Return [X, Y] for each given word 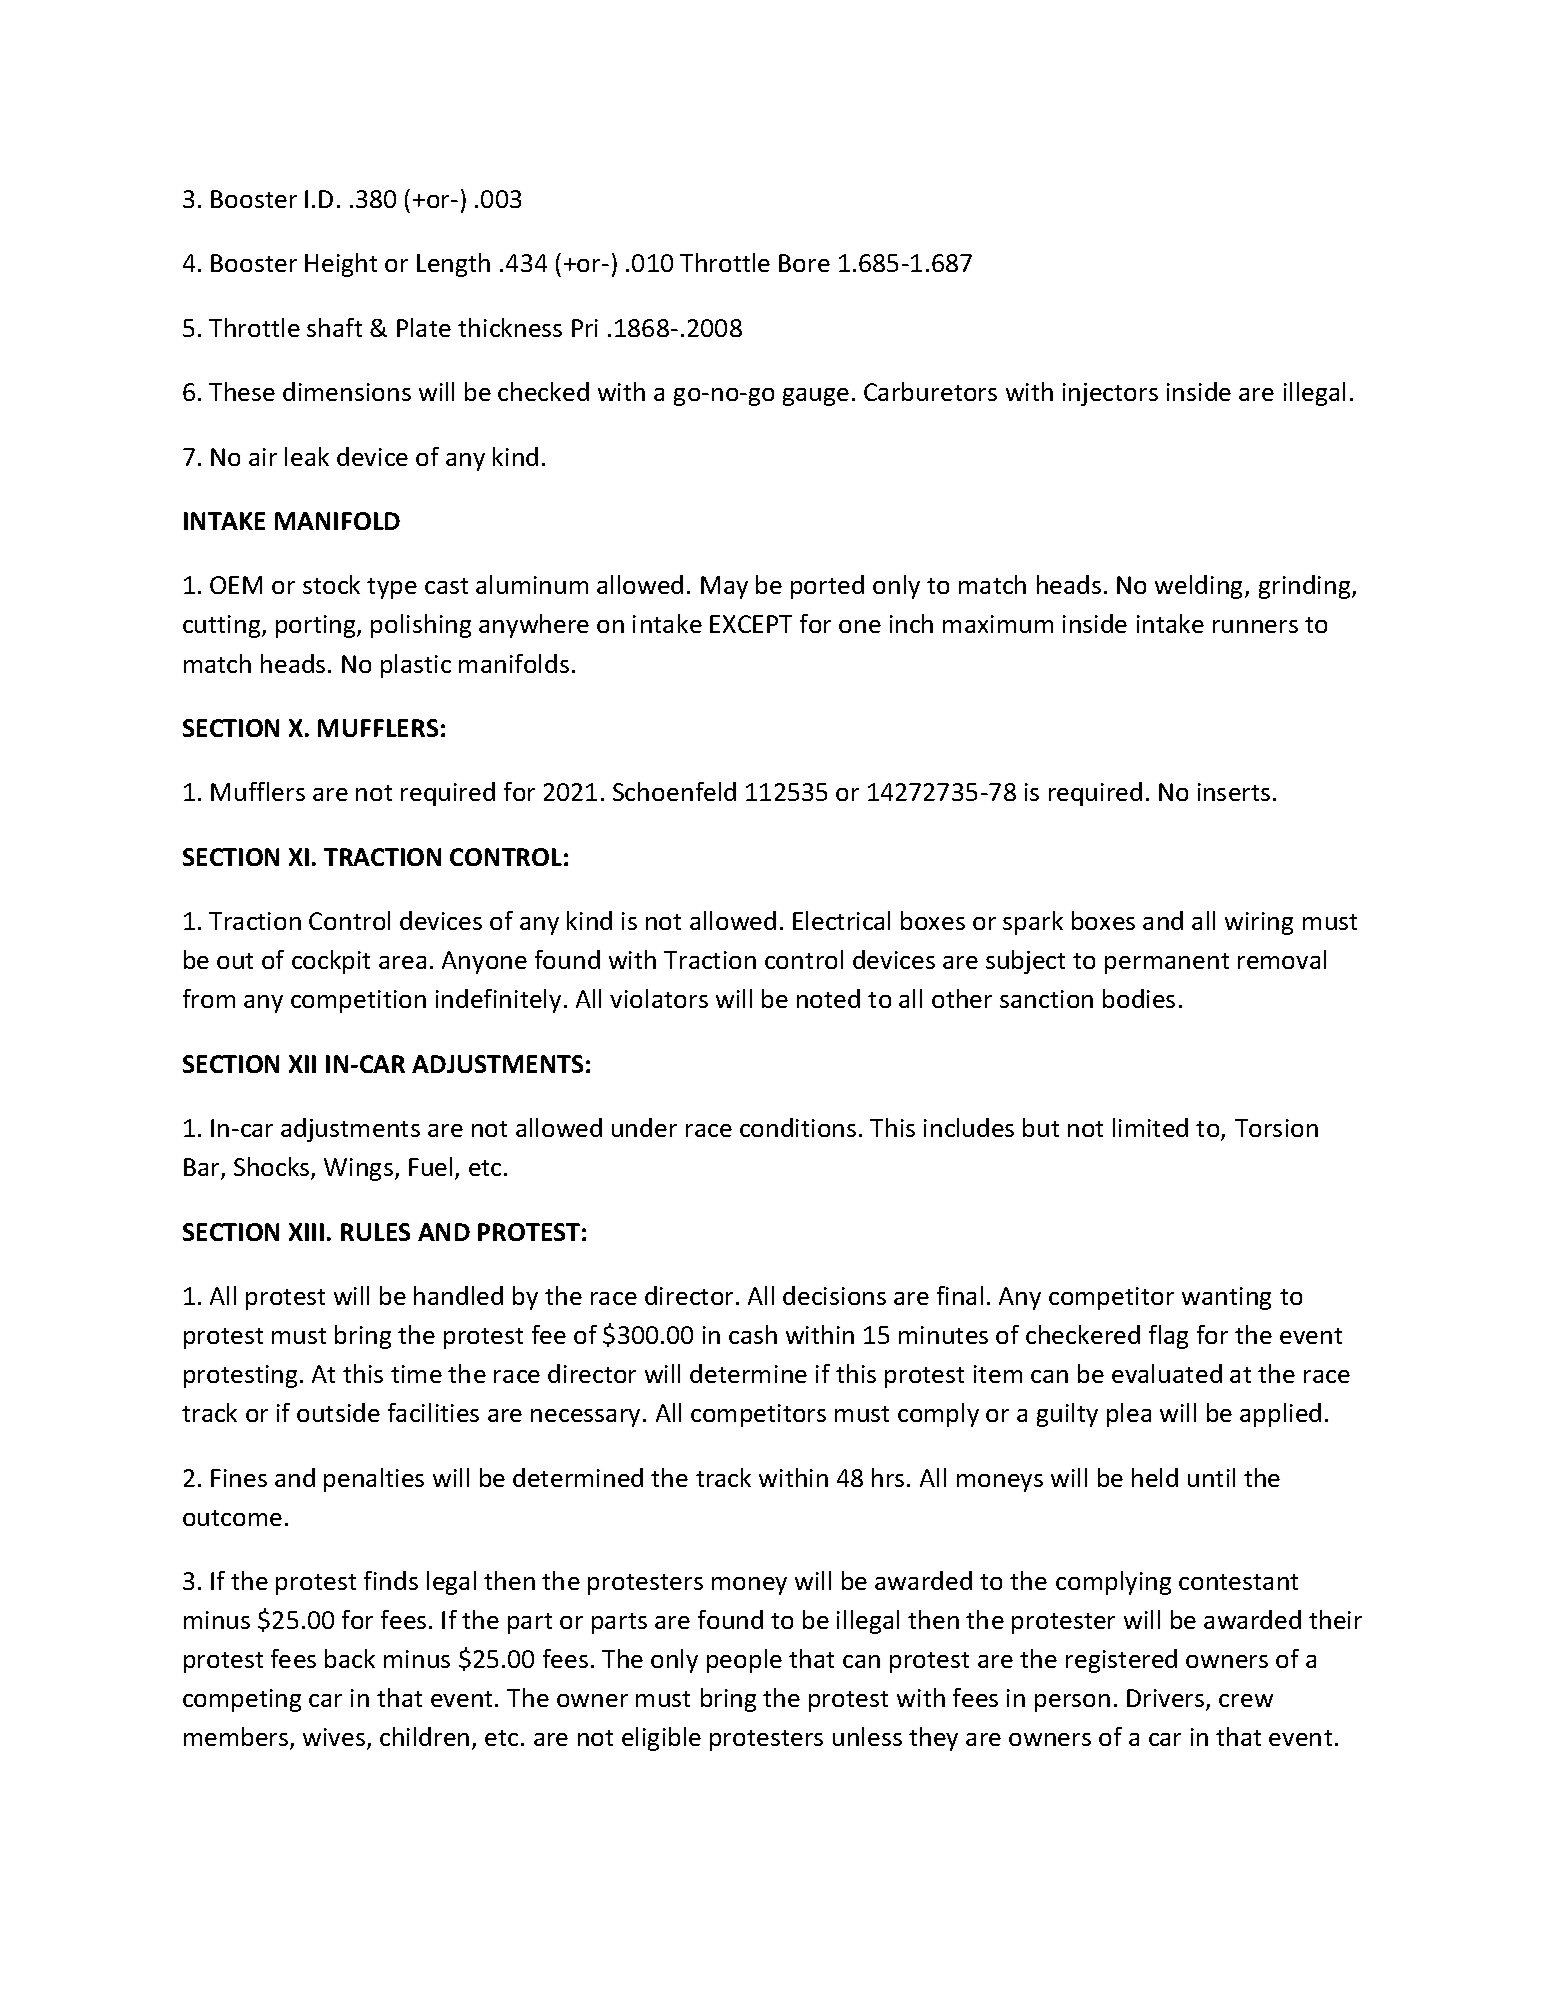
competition [358, 1001]
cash [753, 1334]
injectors [1110, 394]
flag [1168, 1337]
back [350, 1658]
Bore [804, 263]
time [416, 1374]
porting [317, 626]
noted [828, 998]
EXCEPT [751, 624]
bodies [1139, 998]
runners [1255, 626]
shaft [334, 327]
